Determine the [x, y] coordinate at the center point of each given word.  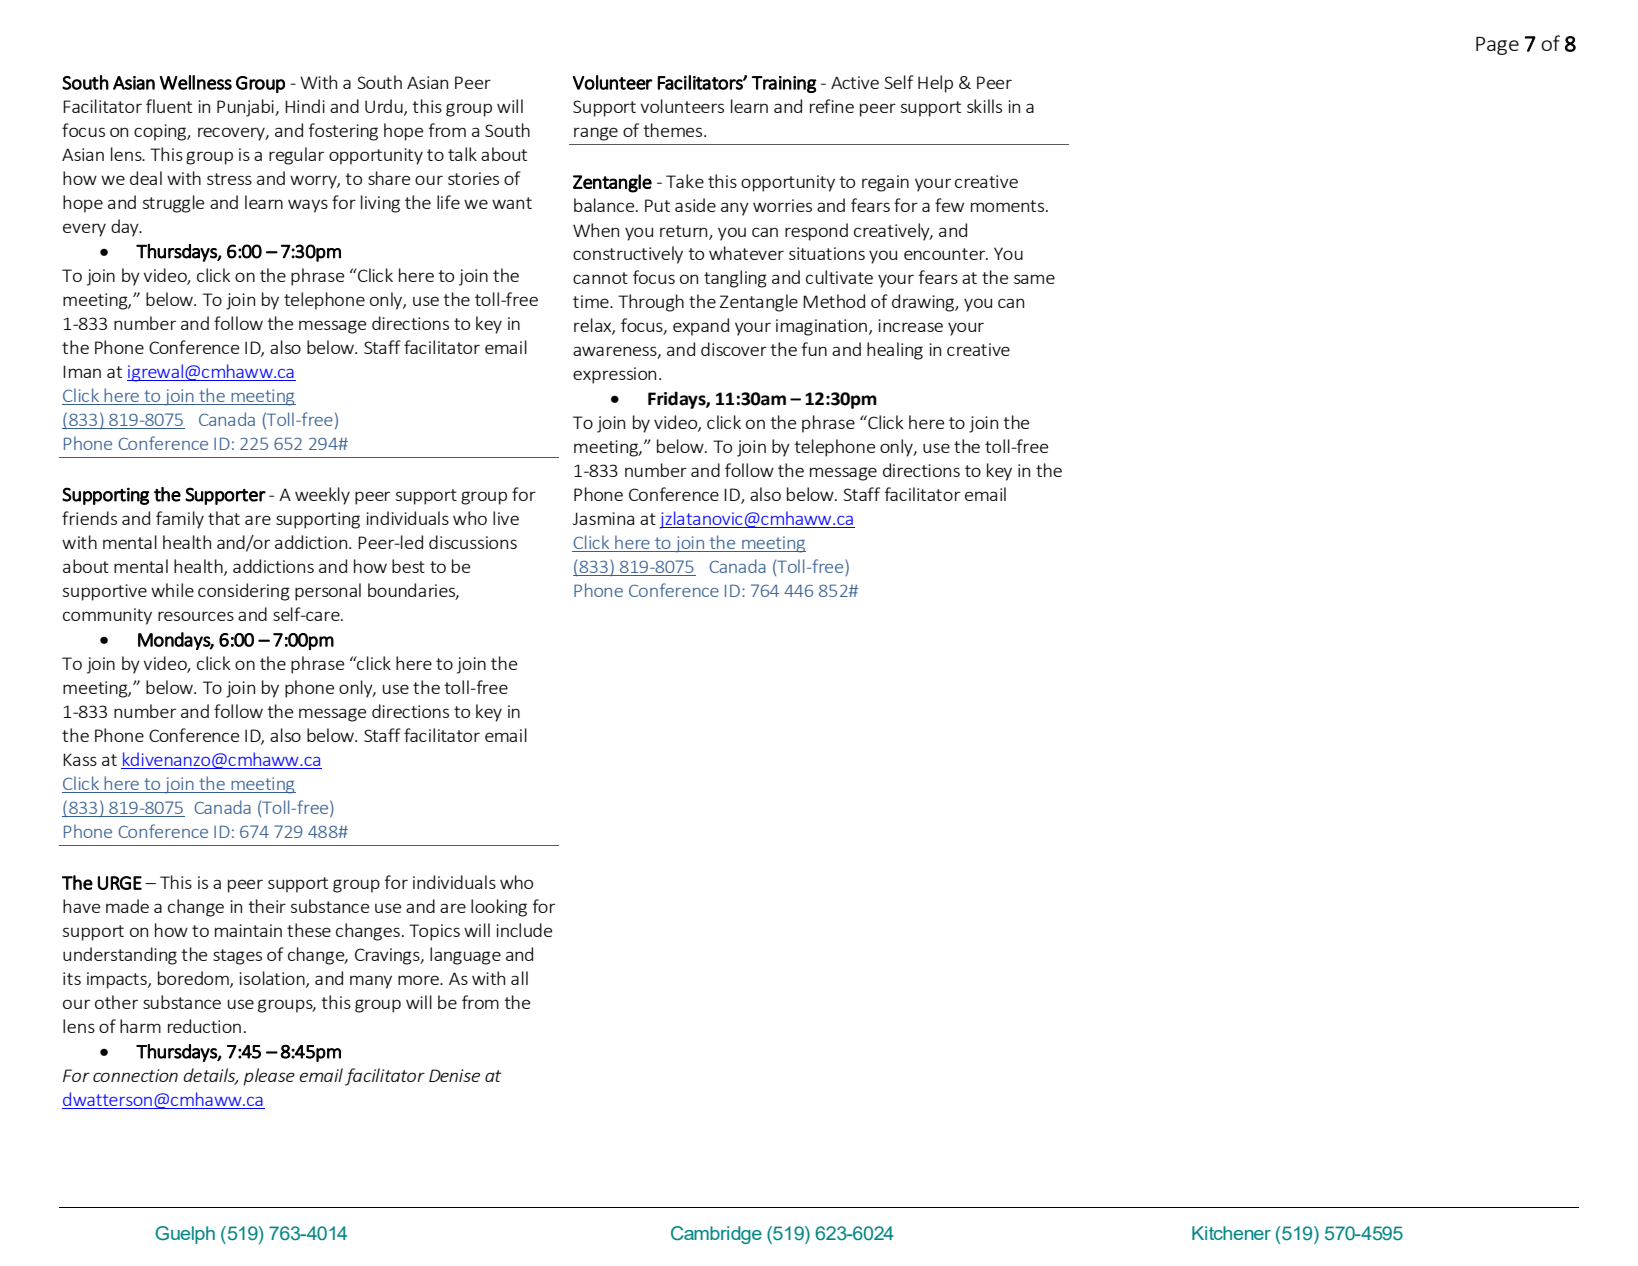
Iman [82, 371]
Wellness [196, 82]
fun [814, 349]
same [1034, 279]
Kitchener [1231, 1233]
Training [784, 84]
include [524, 930]
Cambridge [716, 1235]
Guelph [185, 1235]
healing [895, 351]
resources [196, 616]
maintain [248, 930]
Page [1497, 46]
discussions [473, 542]
